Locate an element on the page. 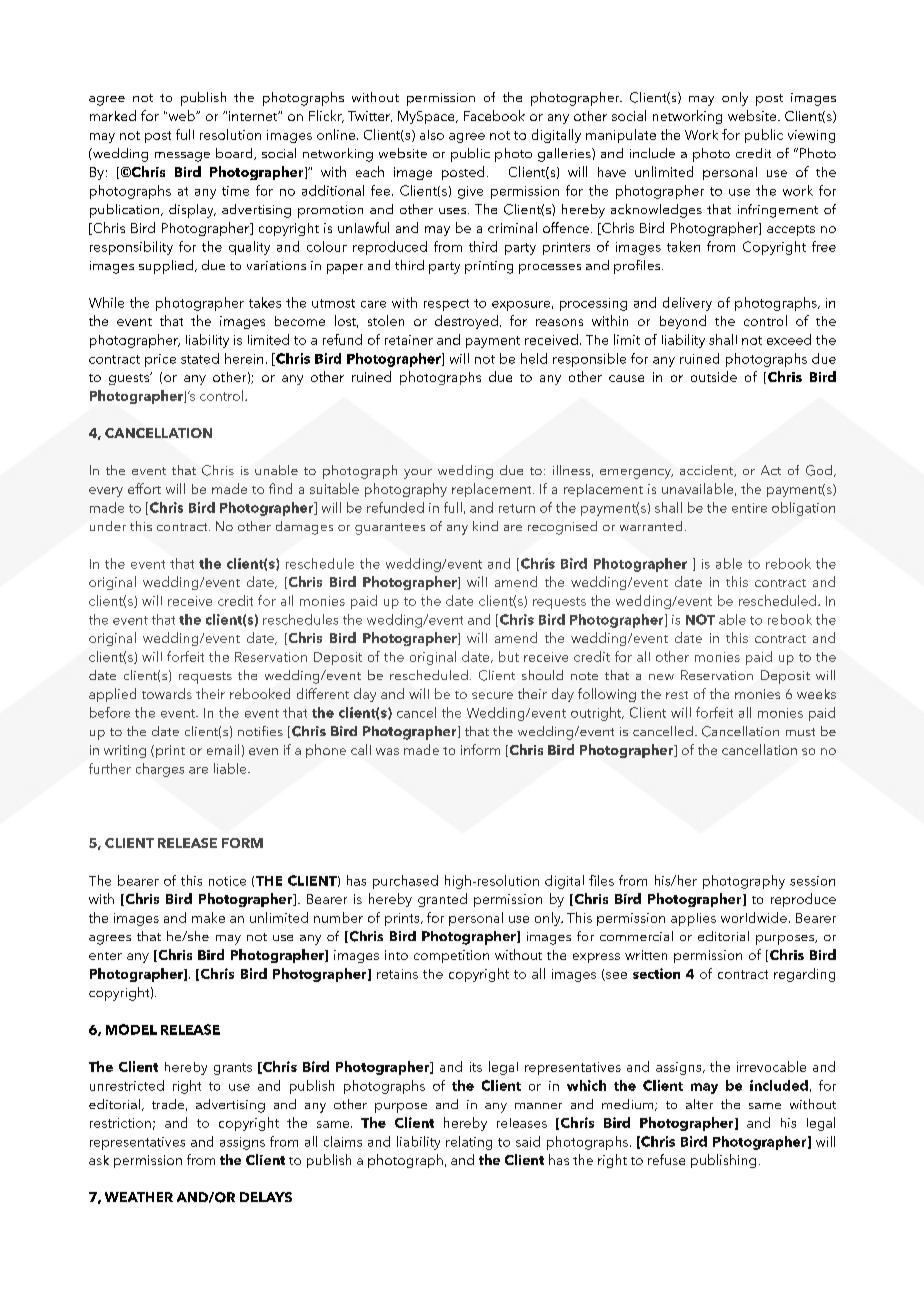 This document has height=1308, width=924. held is located at coordinates (534, 358).
